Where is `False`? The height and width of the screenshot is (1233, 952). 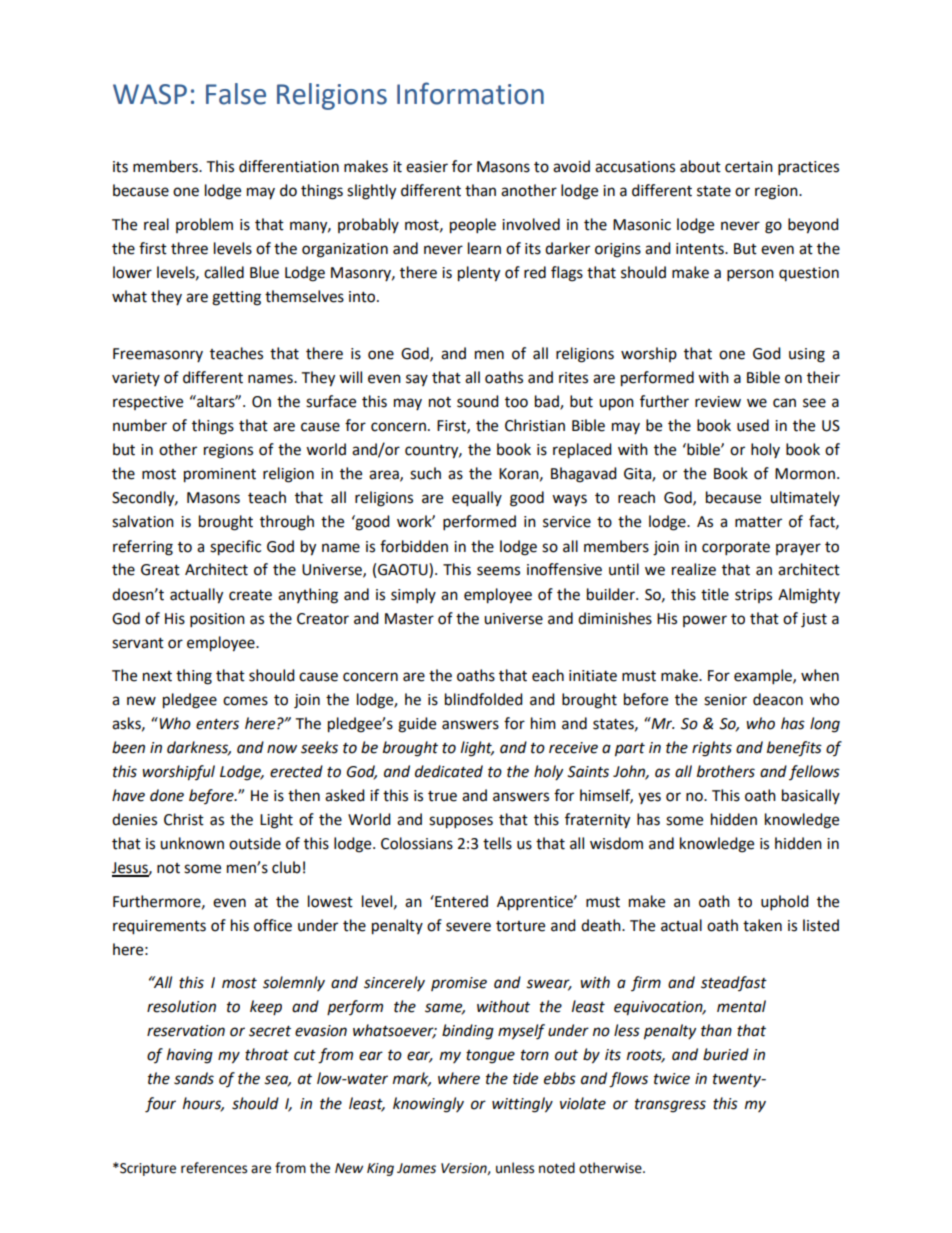 False is located at coordinates (236, 94).
